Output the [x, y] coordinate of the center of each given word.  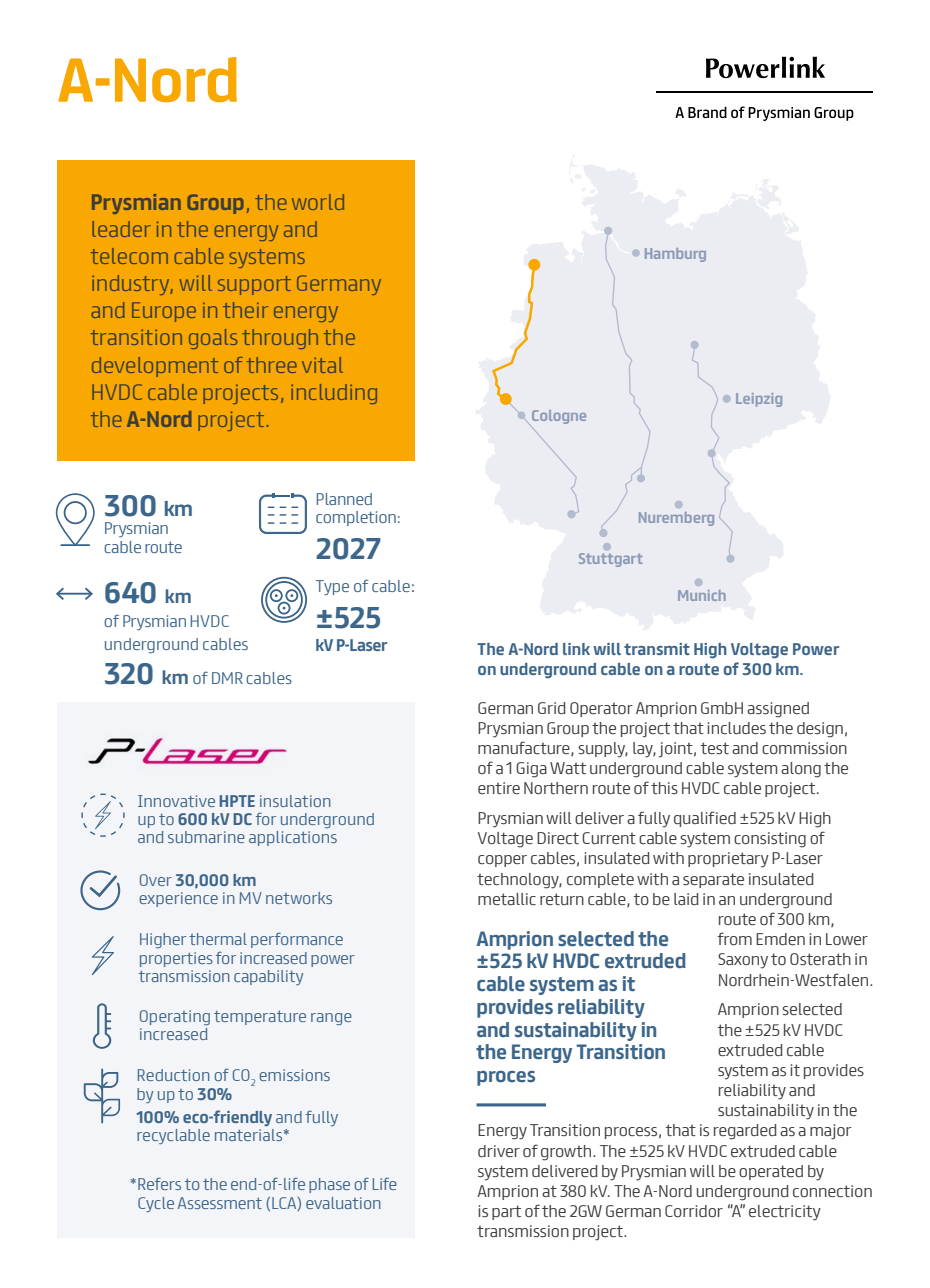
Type [332, 588]
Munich [702, 595]
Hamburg [675, 255]
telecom [129, 256]
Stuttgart [611, 560]
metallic [507, 899]
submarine [206, 837]
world [318, 202]
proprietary [728, 860]
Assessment [220, 1203]
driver [499, 1151]
